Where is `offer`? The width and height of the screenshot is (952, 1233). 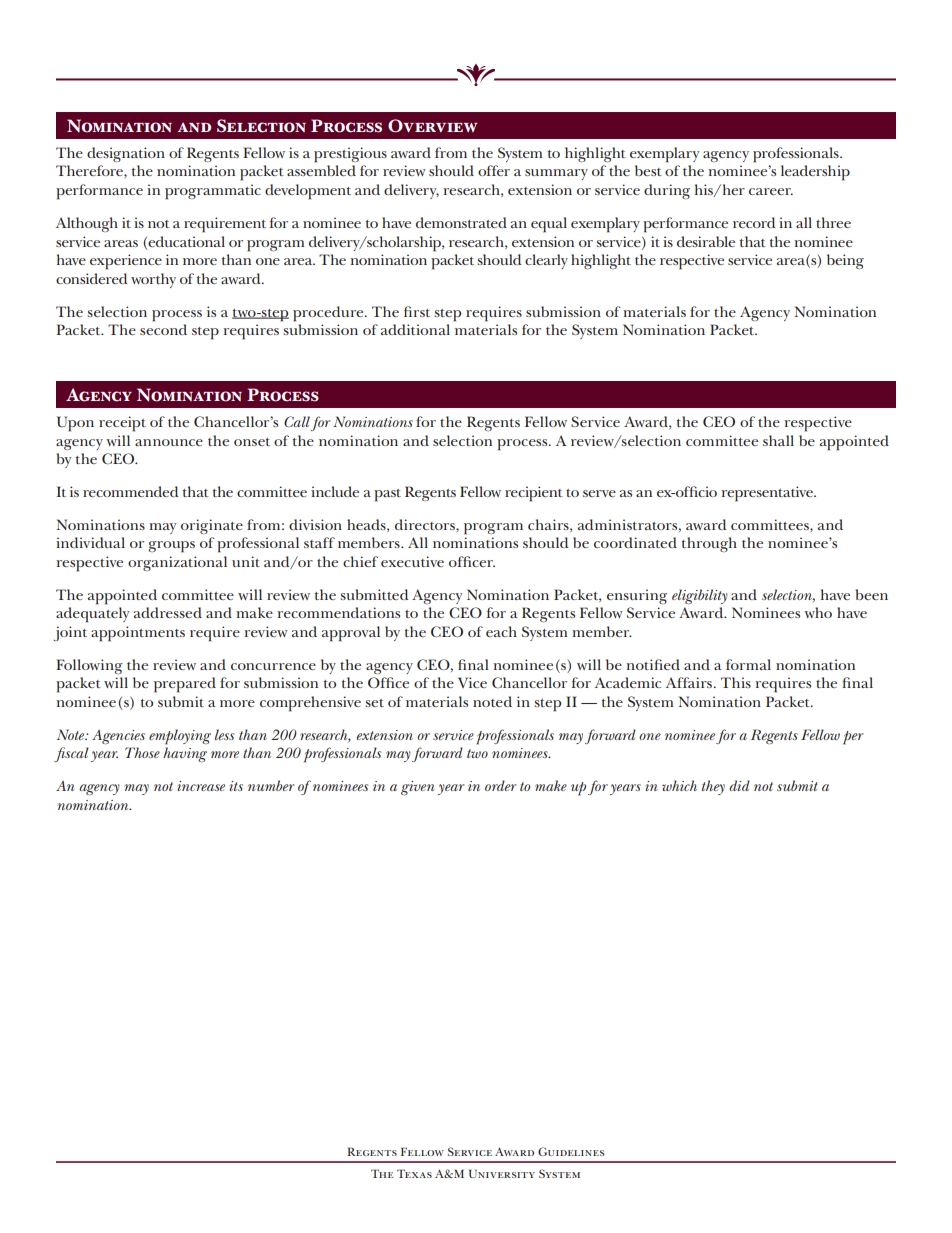
offer is located at coordinates (494, 170).
